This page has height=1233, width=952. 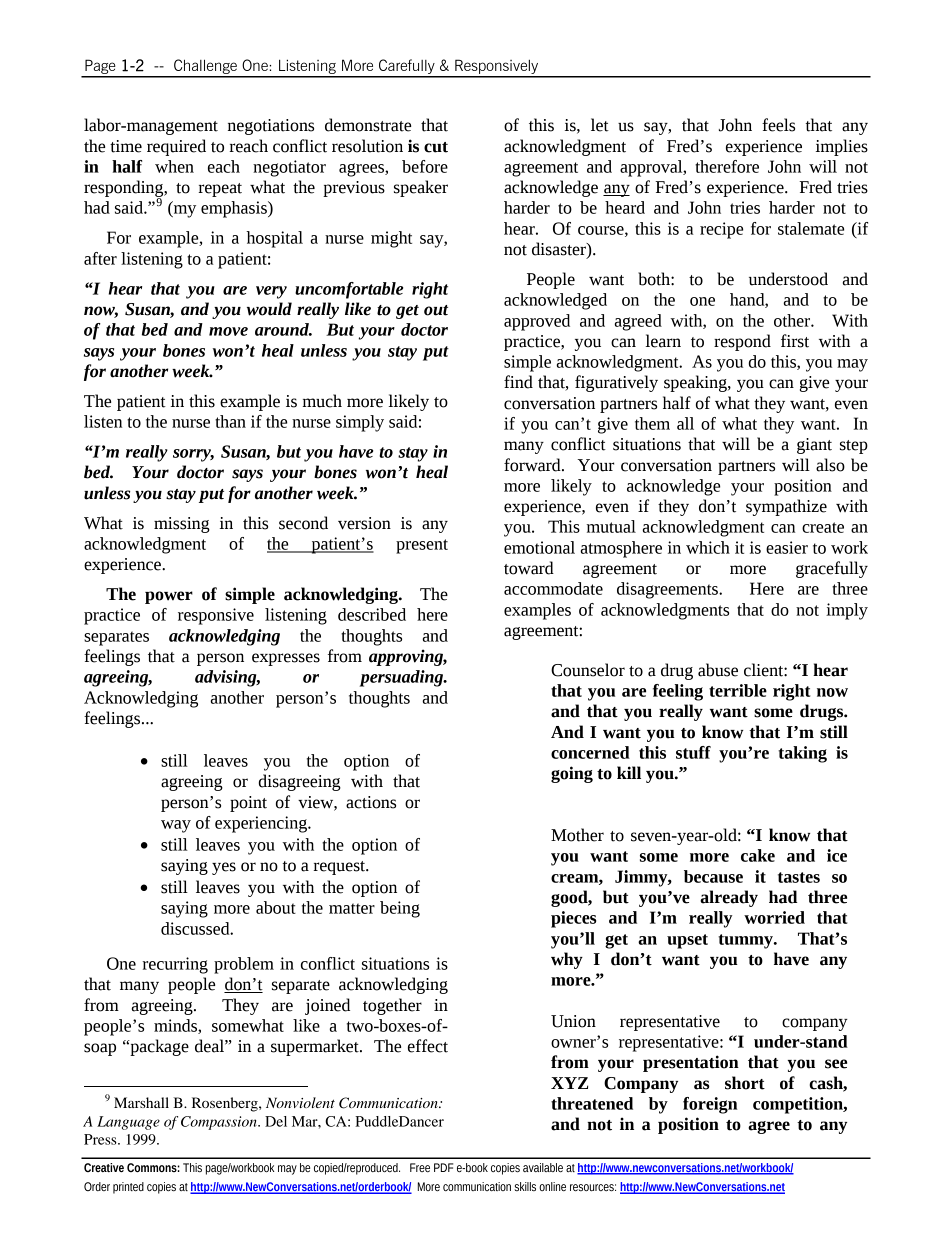 I want to click on persuading, so click(x=403, y=678).
